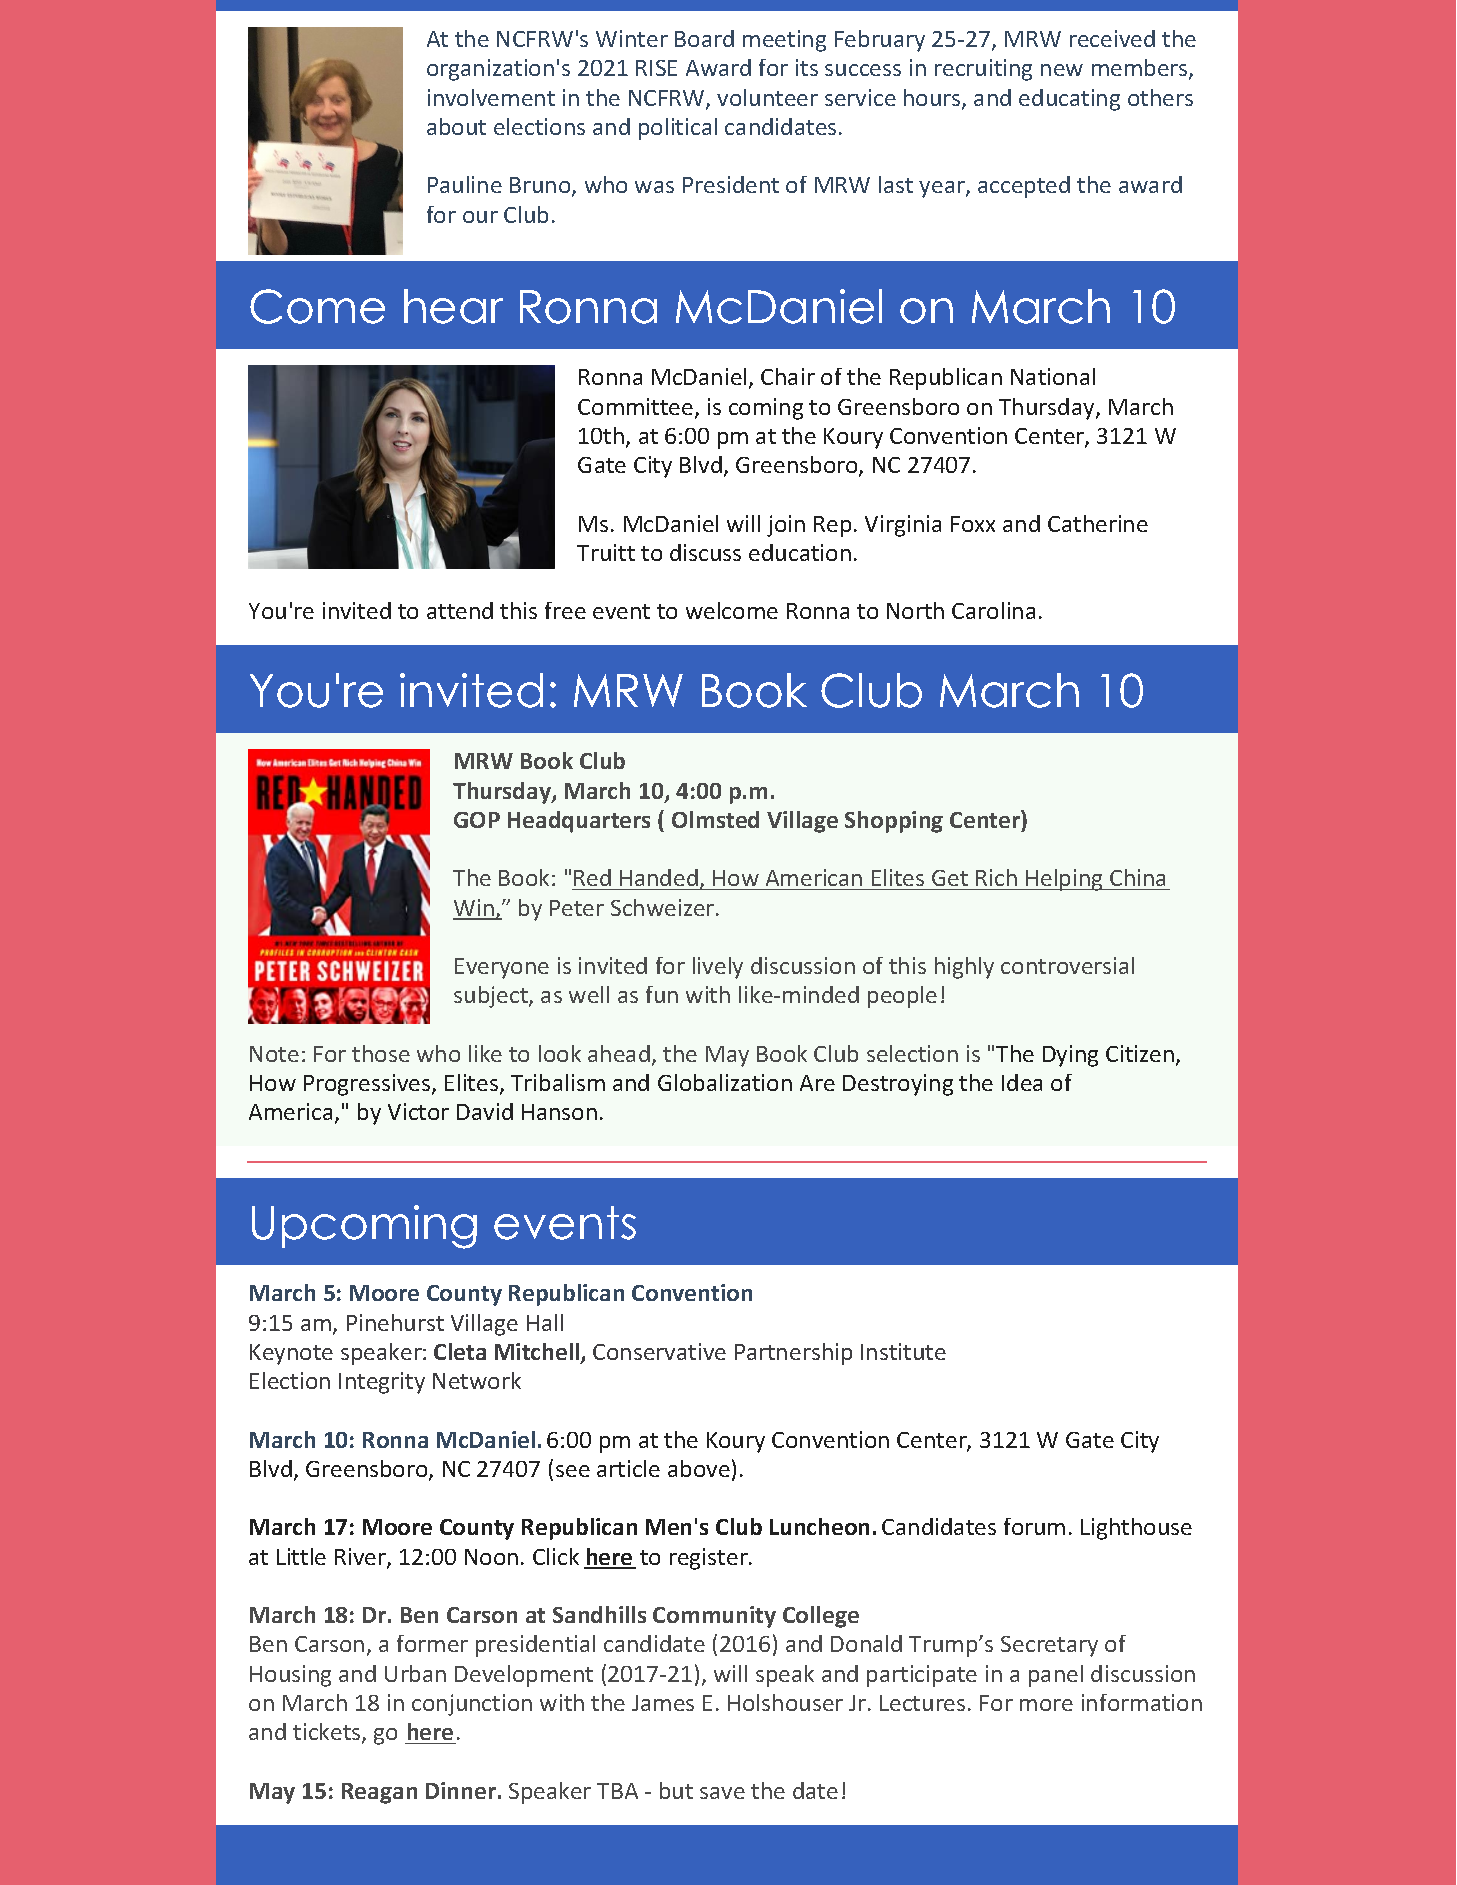 This document has height=1885, width=1457. What do you see at coordinates (767, 97) in the document?
I see `volunteer` at bounding box center [767, 97].
